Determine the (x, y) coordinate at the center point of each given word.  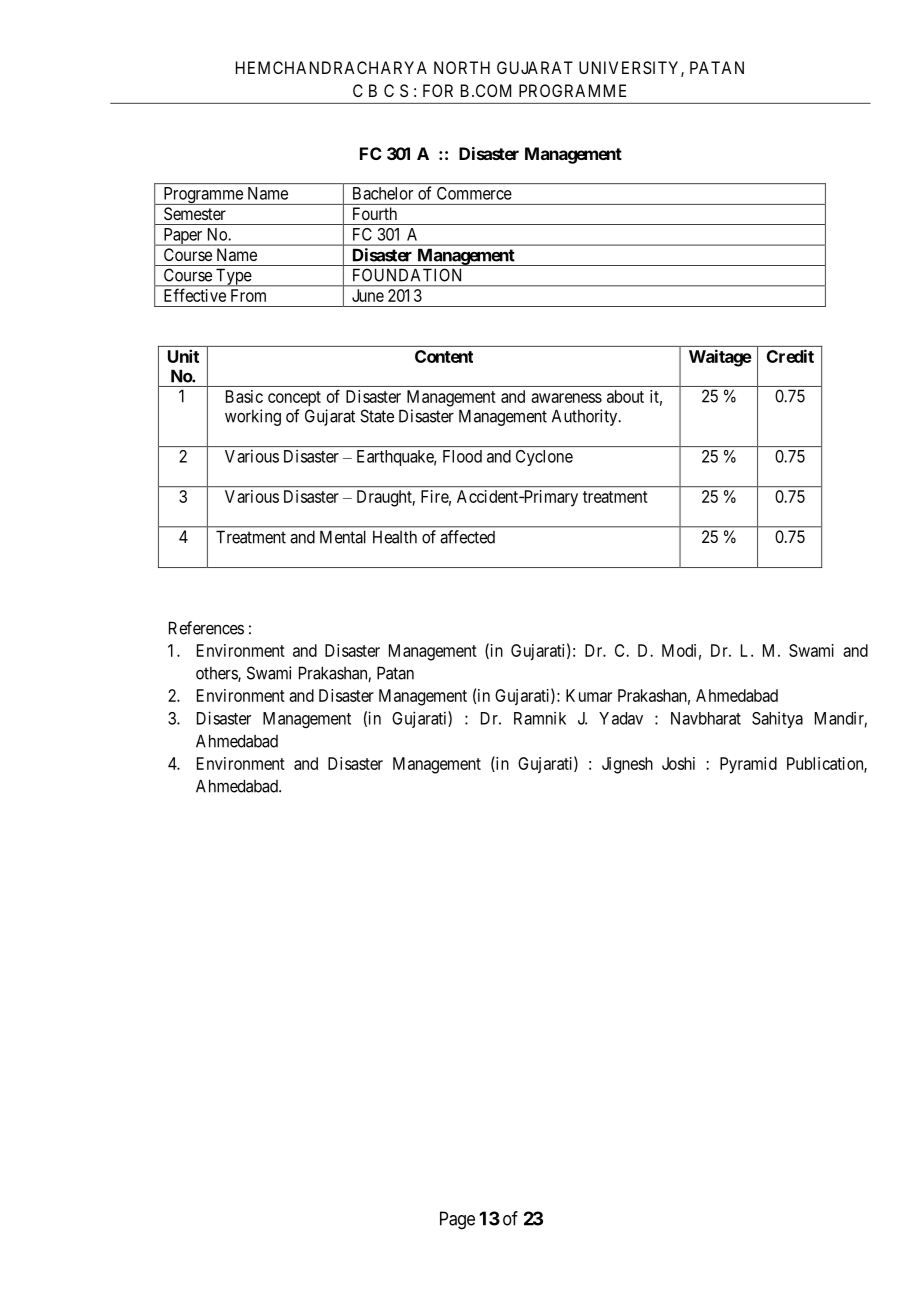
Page (457, 1220)
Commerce (474, 193)
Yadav (621, 718)
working (253, 417)
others (217, 674)
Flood (462, 456)
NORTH (462, 67)
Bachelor (383, 193)
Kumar (589, 695)
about (625, 396)
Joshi (678, 763)
